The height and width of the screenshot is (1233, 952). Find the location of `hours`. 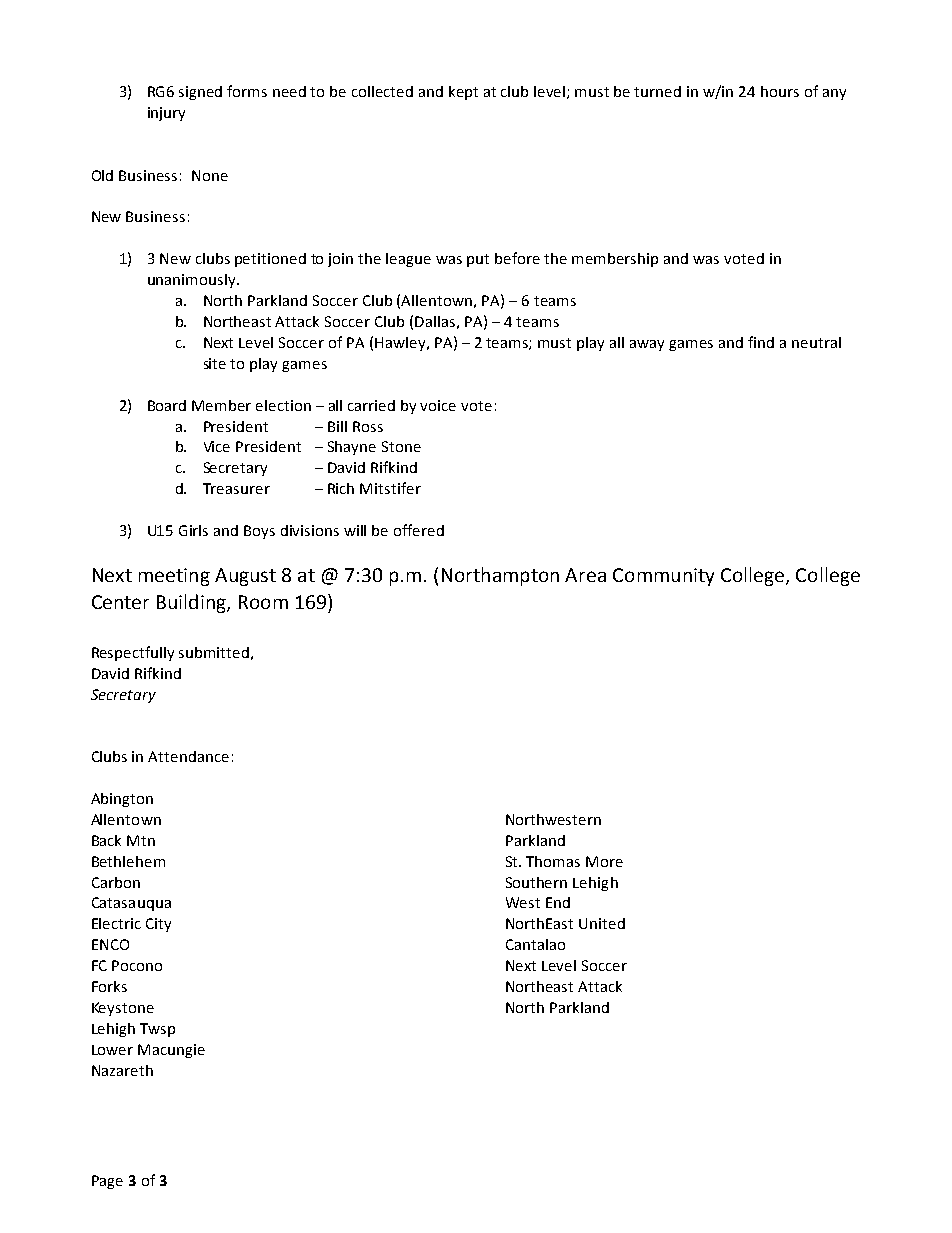

hours is located at coordinates (780, 91).
